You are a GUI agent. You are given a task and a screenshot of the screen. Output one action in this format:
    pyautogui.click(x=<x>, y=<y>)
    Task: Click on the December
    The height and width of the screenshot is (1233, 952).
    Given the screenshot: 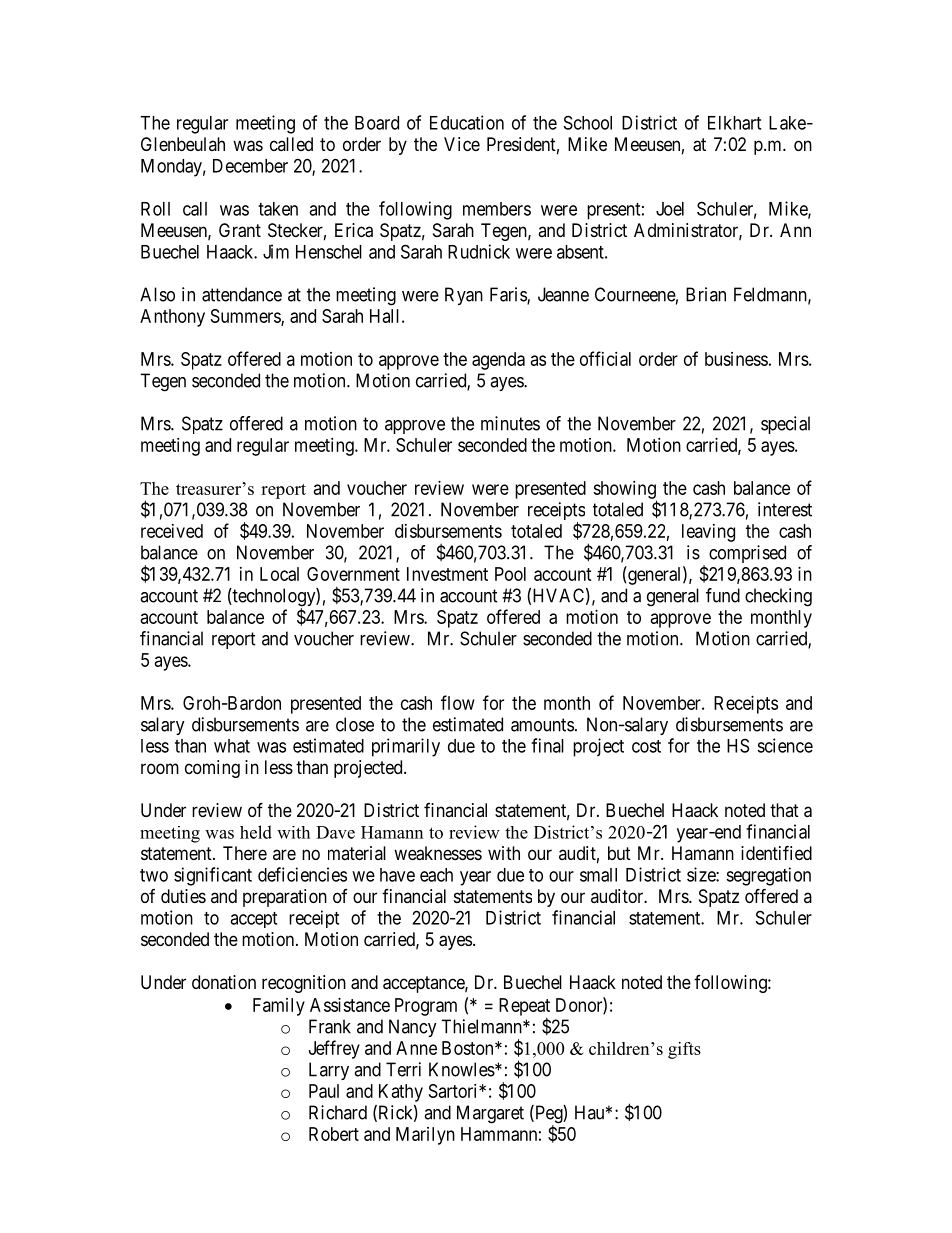 What is the action you would take?
    pyautogui.click(x=250, y=166)
